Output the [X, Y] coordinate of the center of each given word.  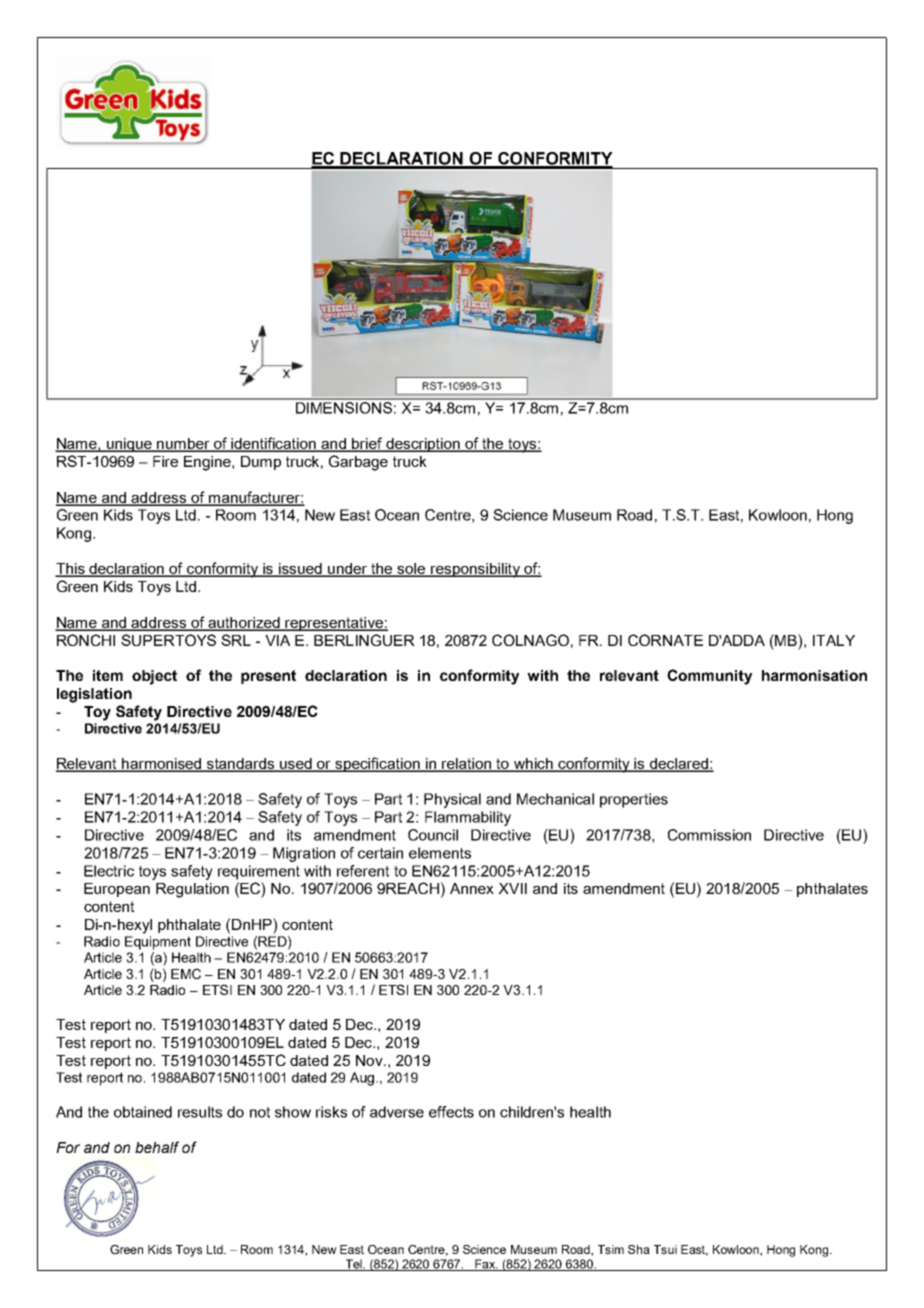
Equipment [158, 943]
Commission [709, 835]
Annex [472, 888]
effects [451, 1112]
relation [467, 765]
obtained [143, 1112]
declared [678, 765]
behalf [157, 1147]
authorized [244, 624]
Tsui [665, 1249]
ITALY [834, 640]
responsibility [475, 570]
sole [411, 570]
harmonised [162, 765]
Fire [165, 461]
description [423, 445]
